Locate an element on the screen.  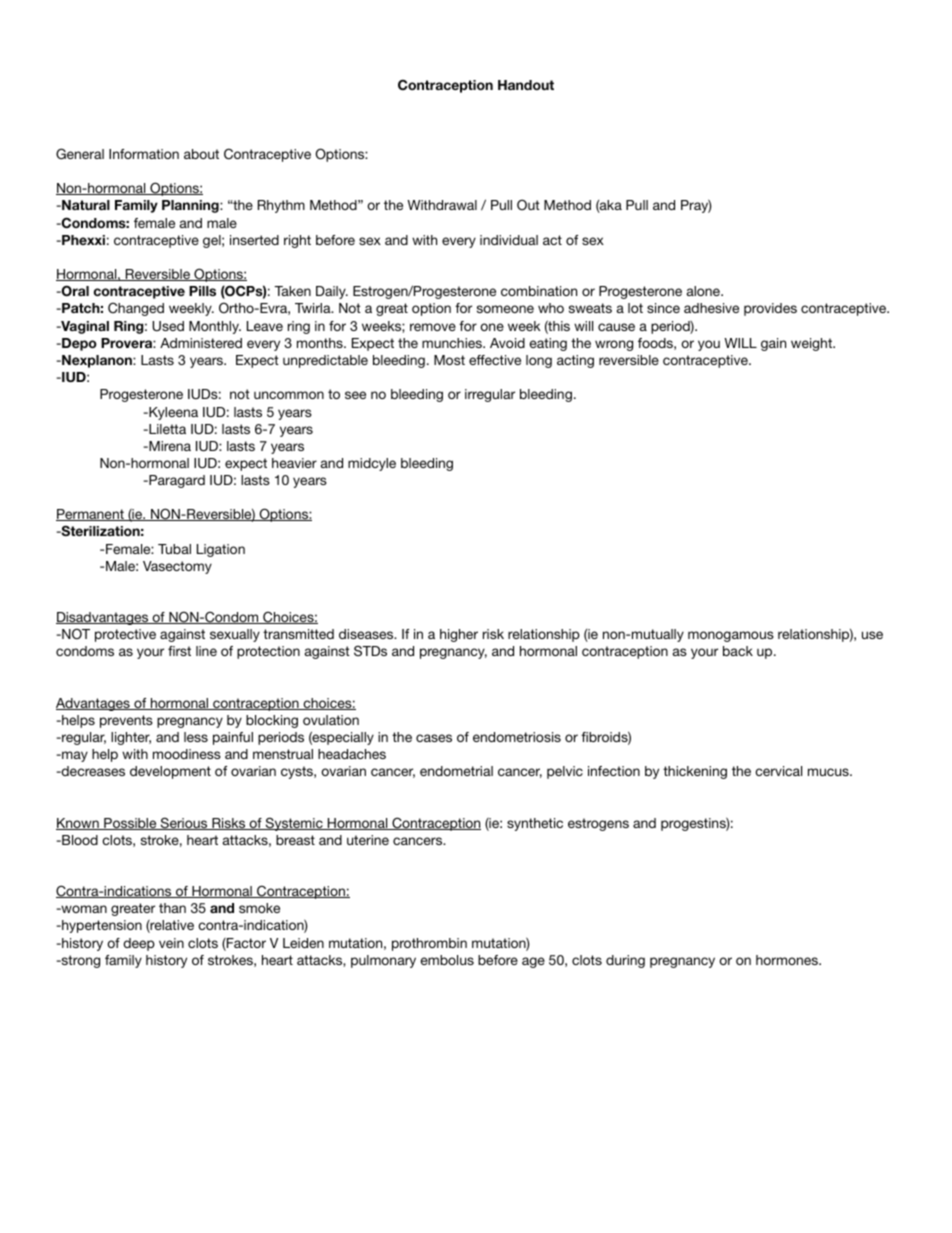
Information is located at coordinates (144, 154).
